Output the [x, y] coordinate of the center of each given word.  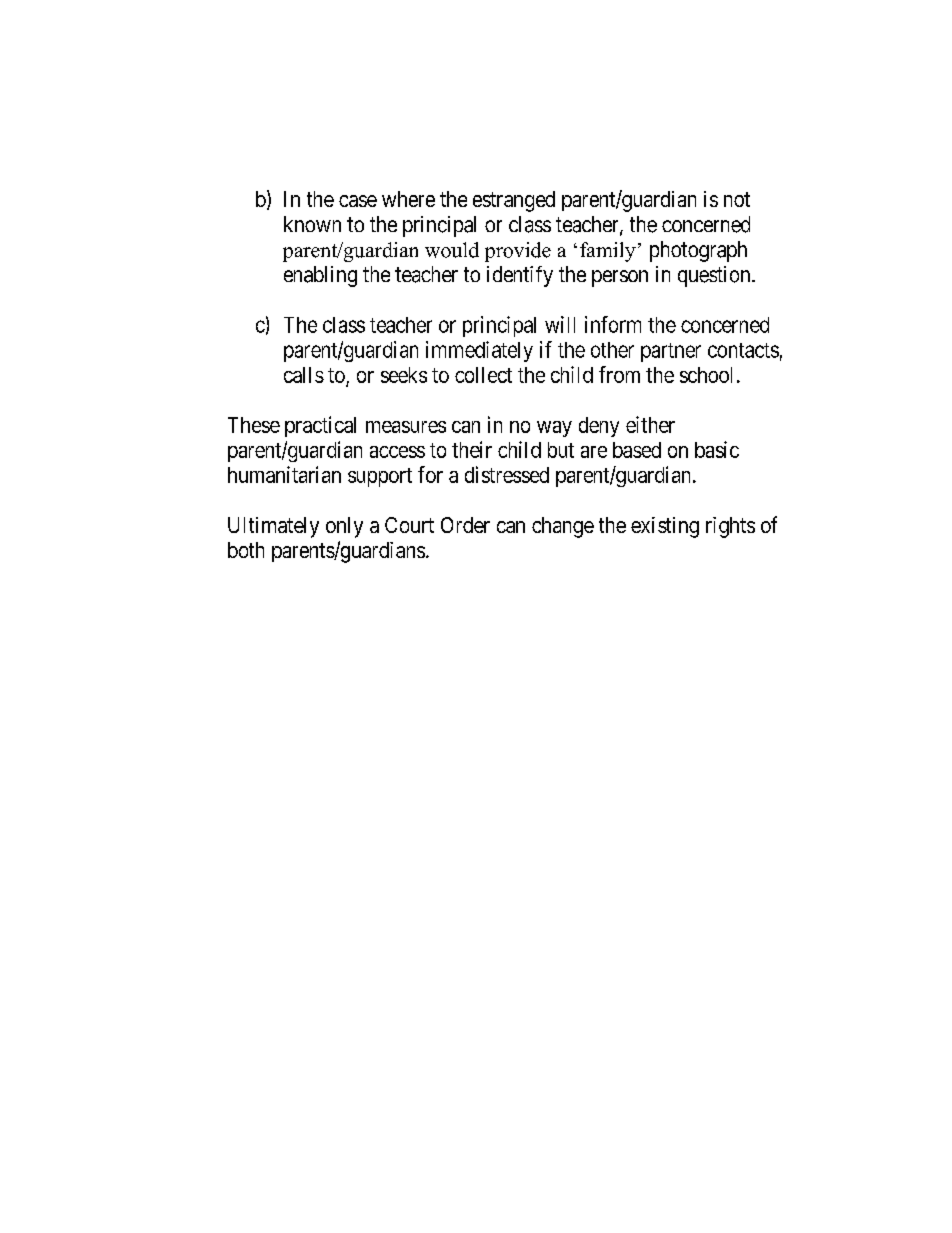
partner [671, 352]
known [312, 224]
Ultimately [273, 527]
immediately [479, 351]
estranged [514, 201]
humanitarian [284, 474]
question [715, 276]
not [737, 199]
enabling [320, 276]
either [650, 424]
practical [320, 426]
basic [717, 449]
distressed [507, 474]
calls [304, 375]
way [554, 429]
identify [520, 276]
